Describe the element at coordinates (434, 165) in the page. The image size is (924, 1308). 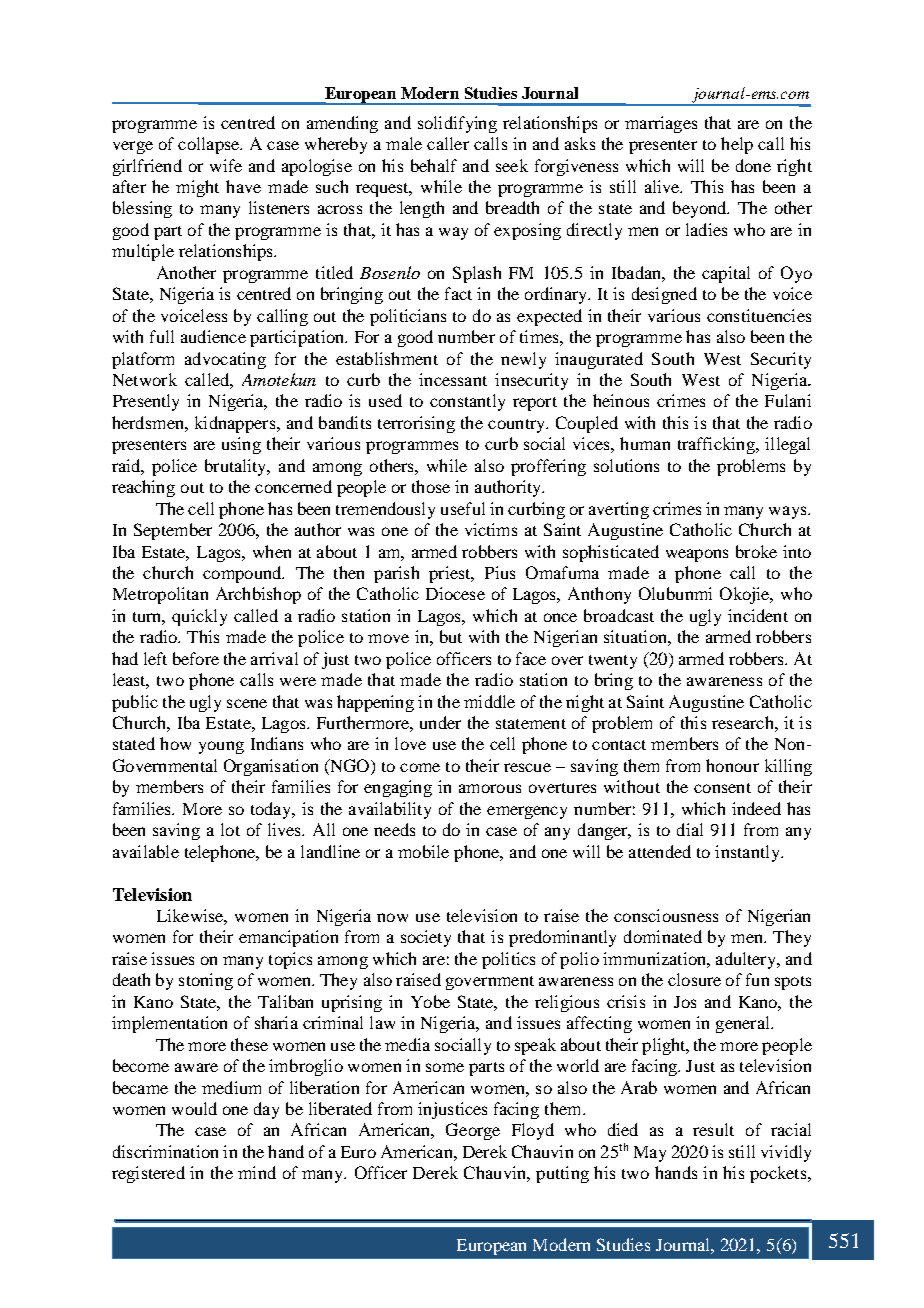
I see `behalf` at that location.
